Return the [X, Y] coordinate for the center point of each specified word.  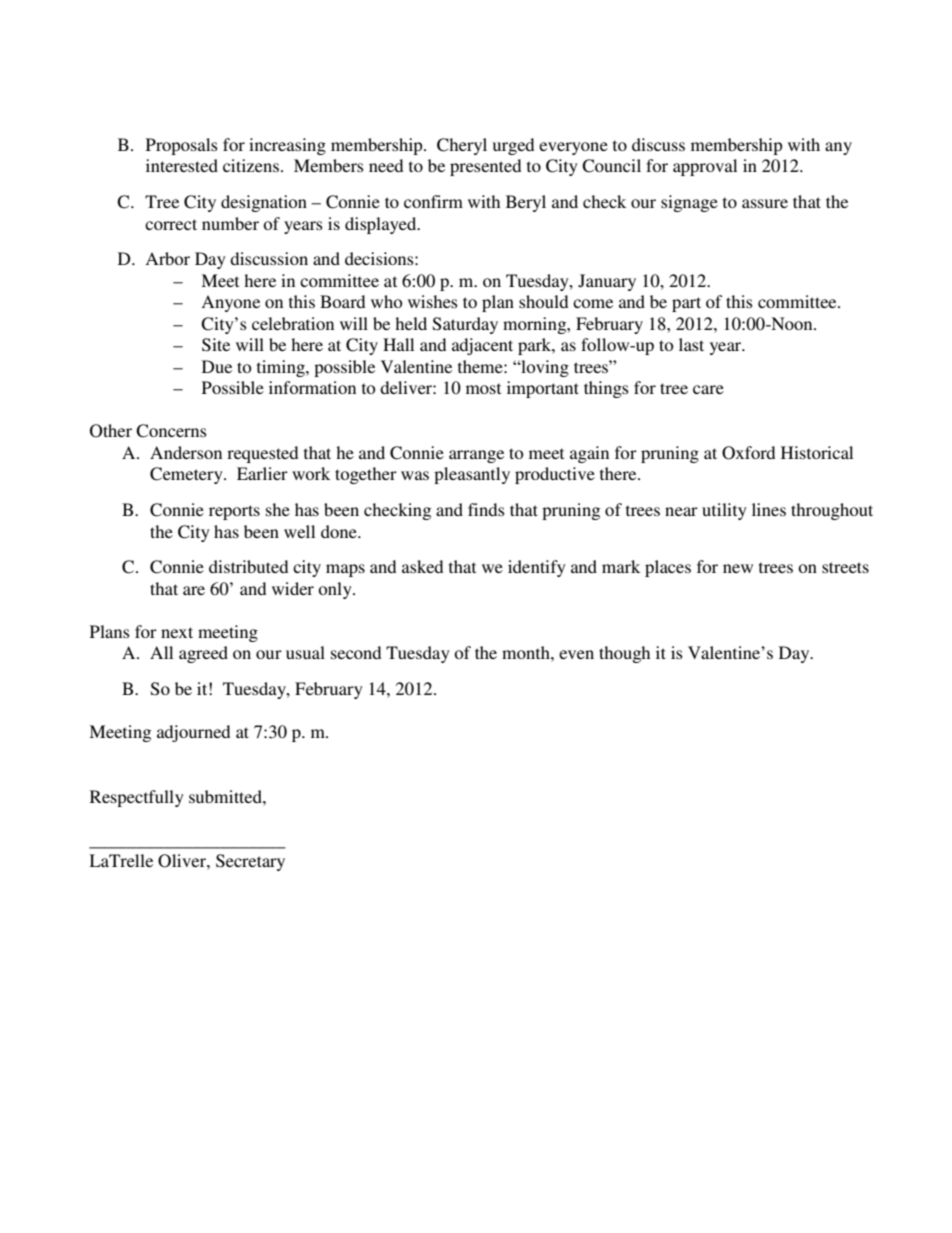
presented [485, 167]
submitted [226, 796]
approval [705, 167]
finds [486, 509]
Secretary [250, 862]
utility [724, 511]
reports [234, 512]
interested [182, 165]
